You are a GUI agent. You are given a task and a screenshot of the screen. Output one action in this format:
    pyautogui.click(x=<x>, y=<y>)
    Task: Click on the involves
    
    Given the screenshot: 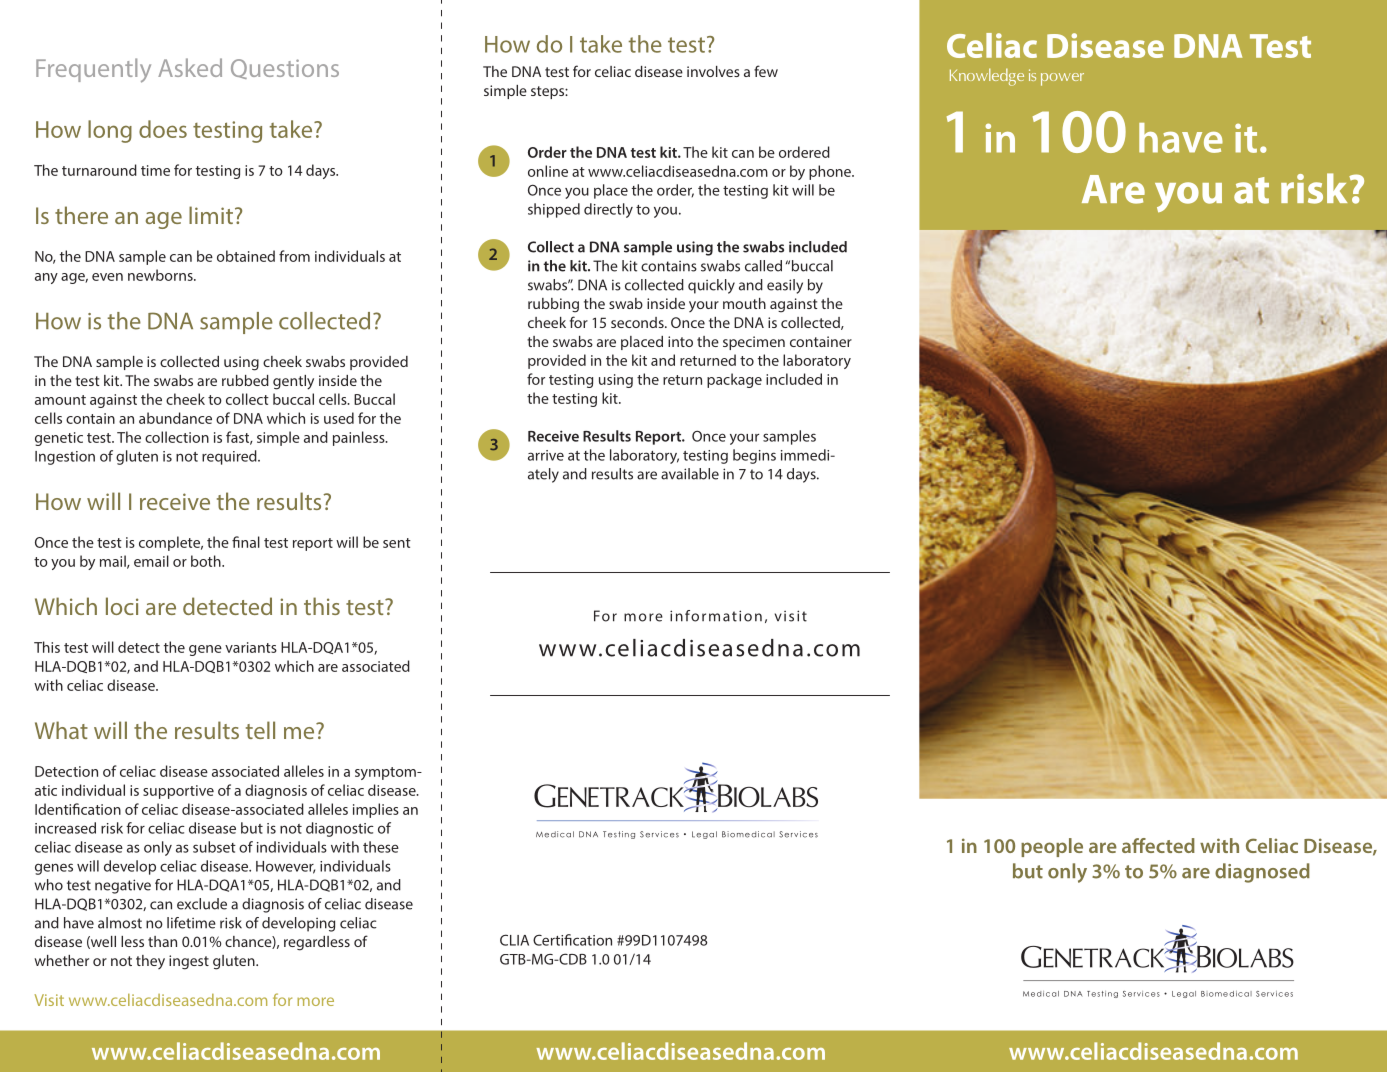 What is the action you would take?
    pyautogui.click(x=713, y=71)
